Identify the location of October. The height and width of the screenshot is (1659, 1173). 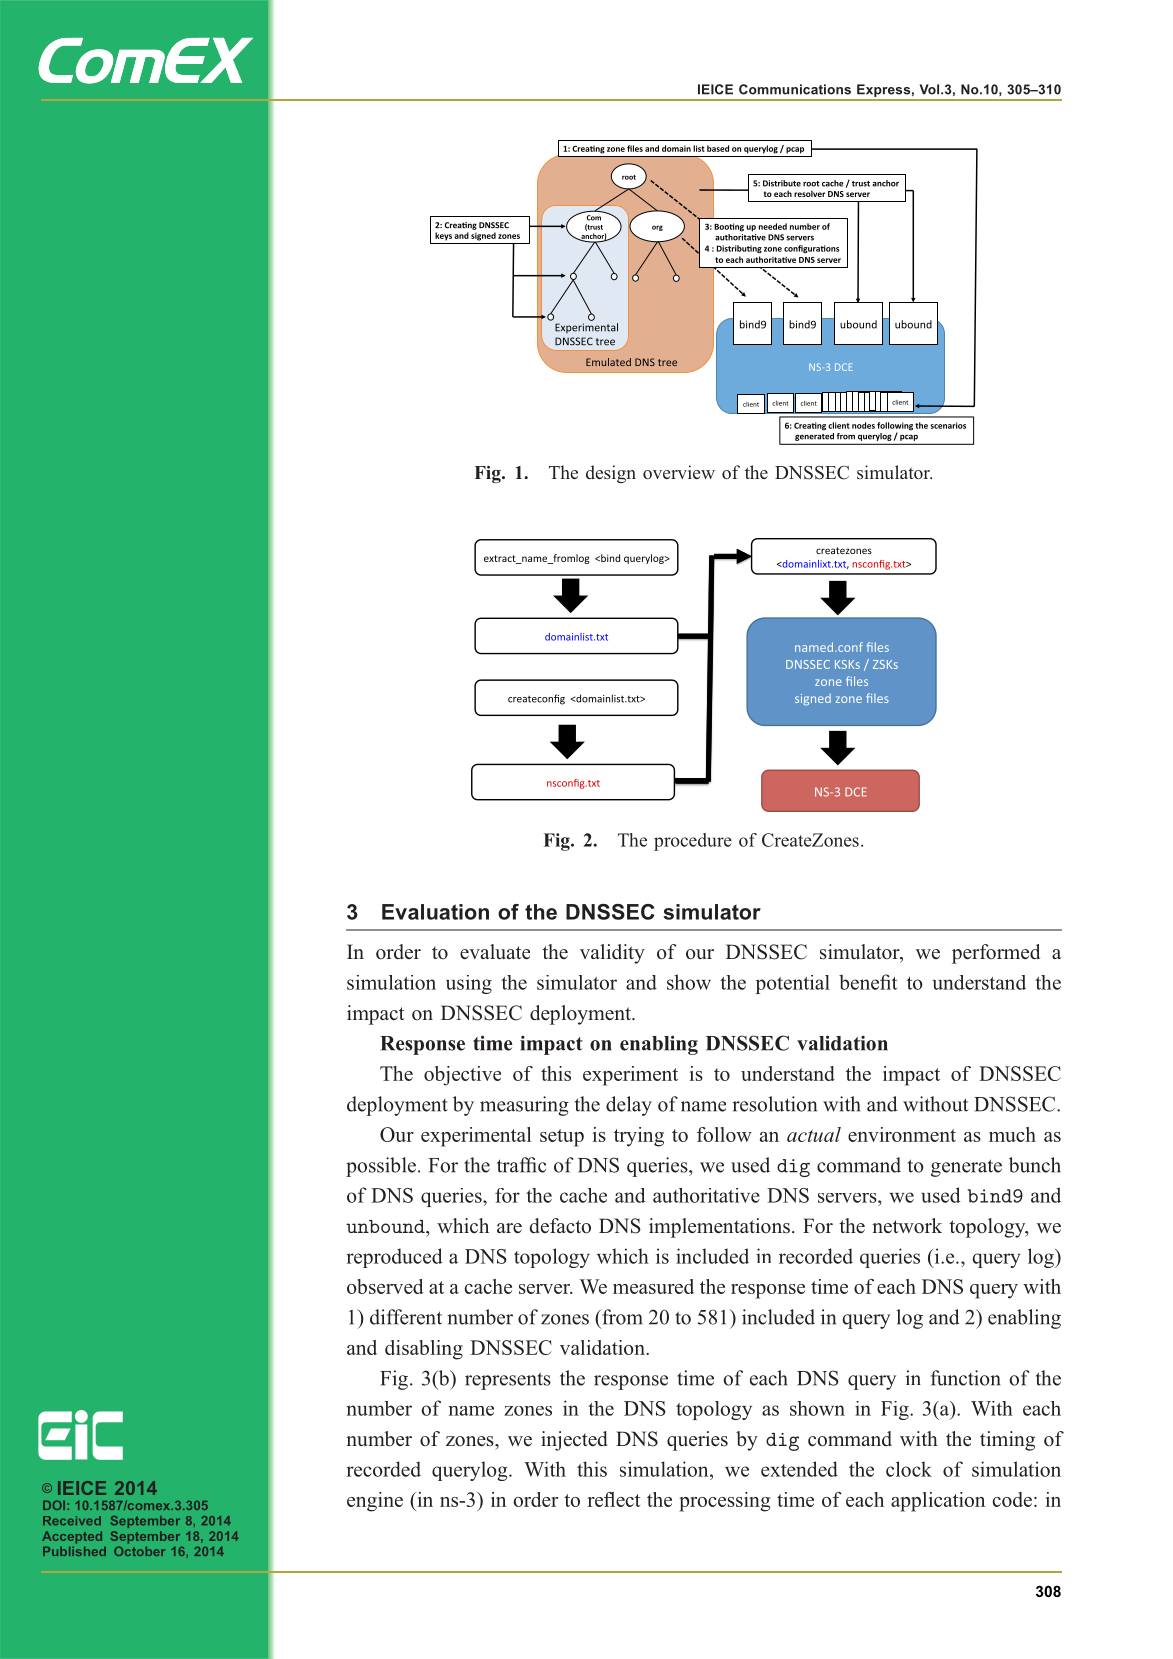
(139, 1551).
